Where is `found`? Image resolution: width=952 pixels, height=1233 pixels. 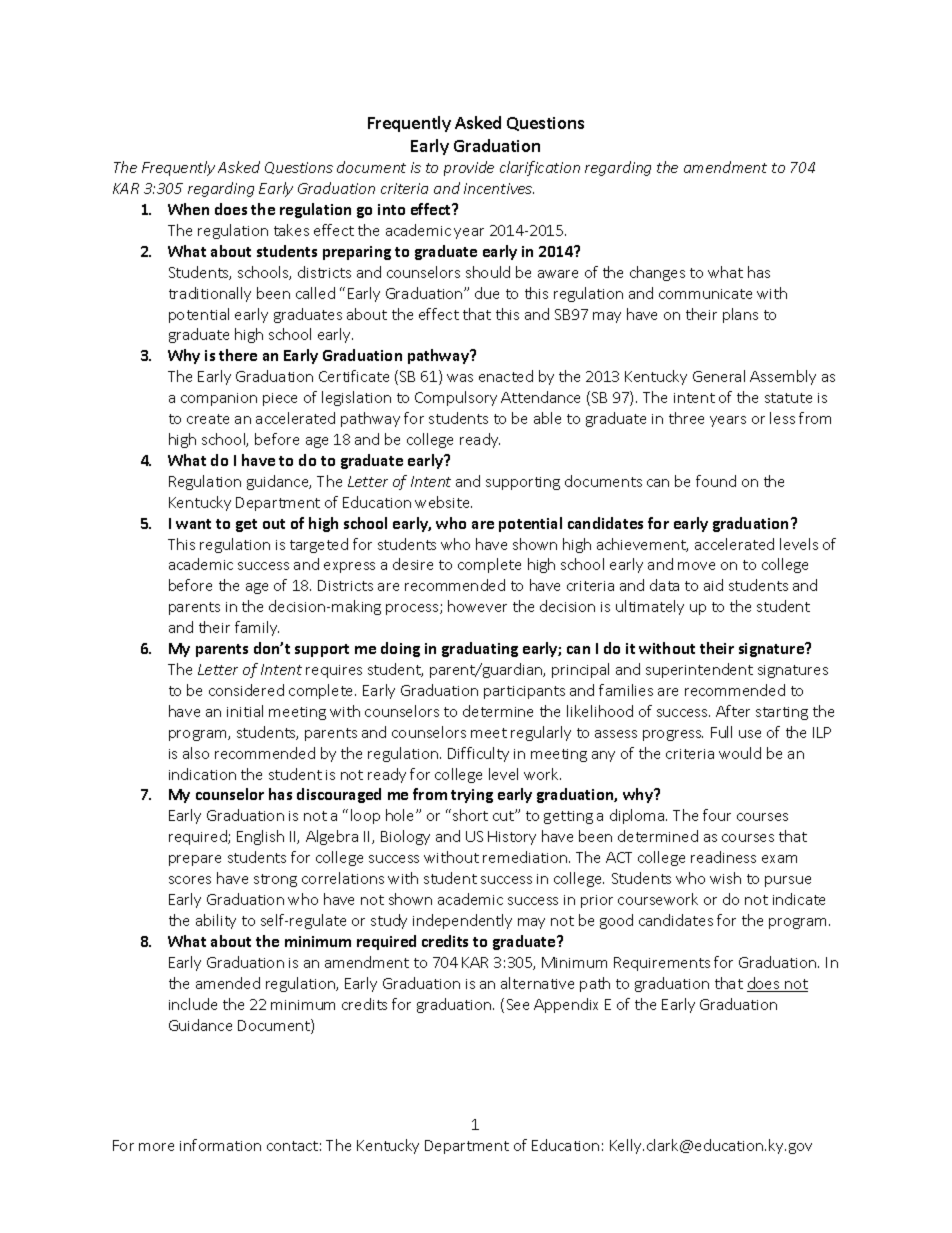 found is located at coordinates (716, 481).
